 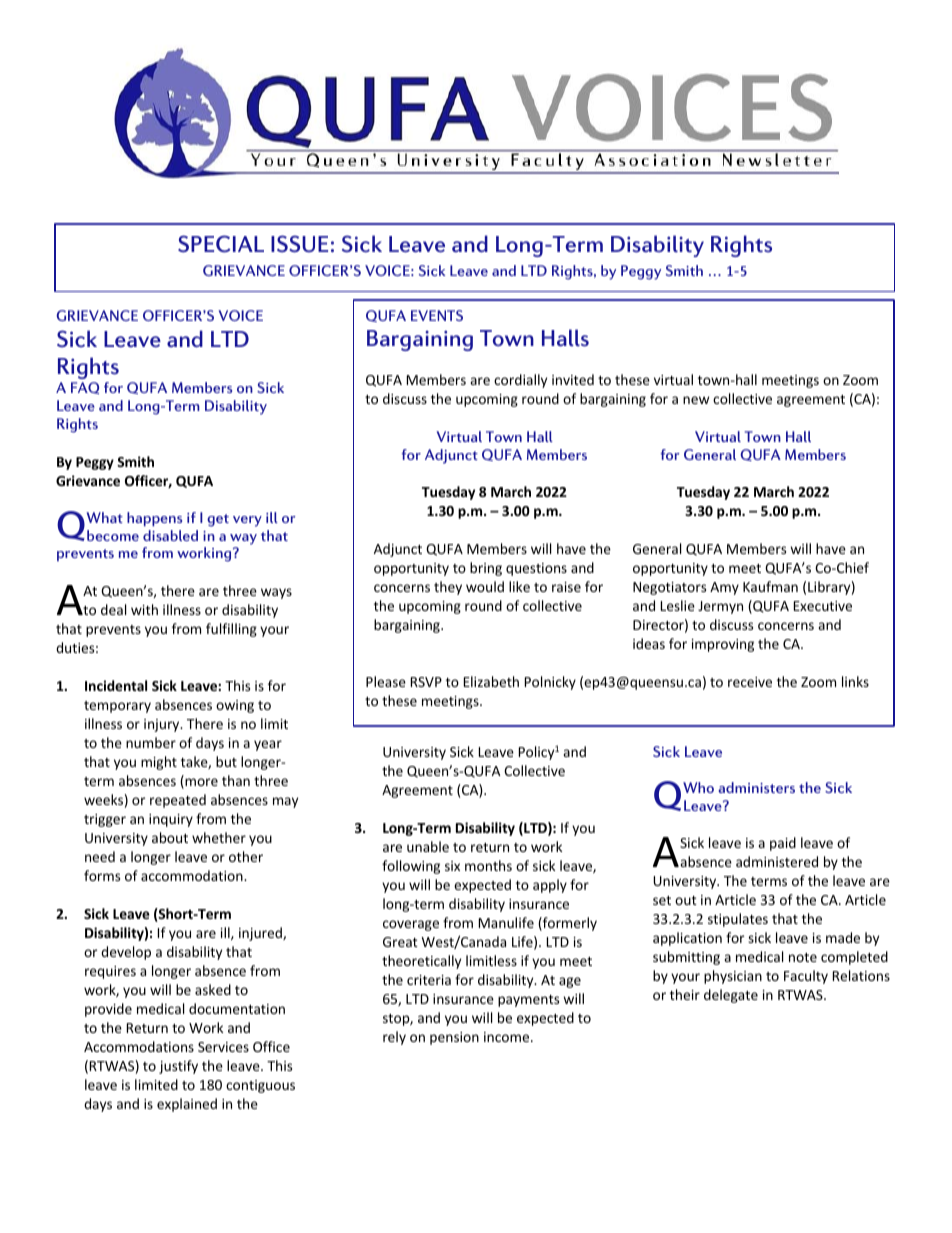 I want to click on new, so click(x=696, y=400).
